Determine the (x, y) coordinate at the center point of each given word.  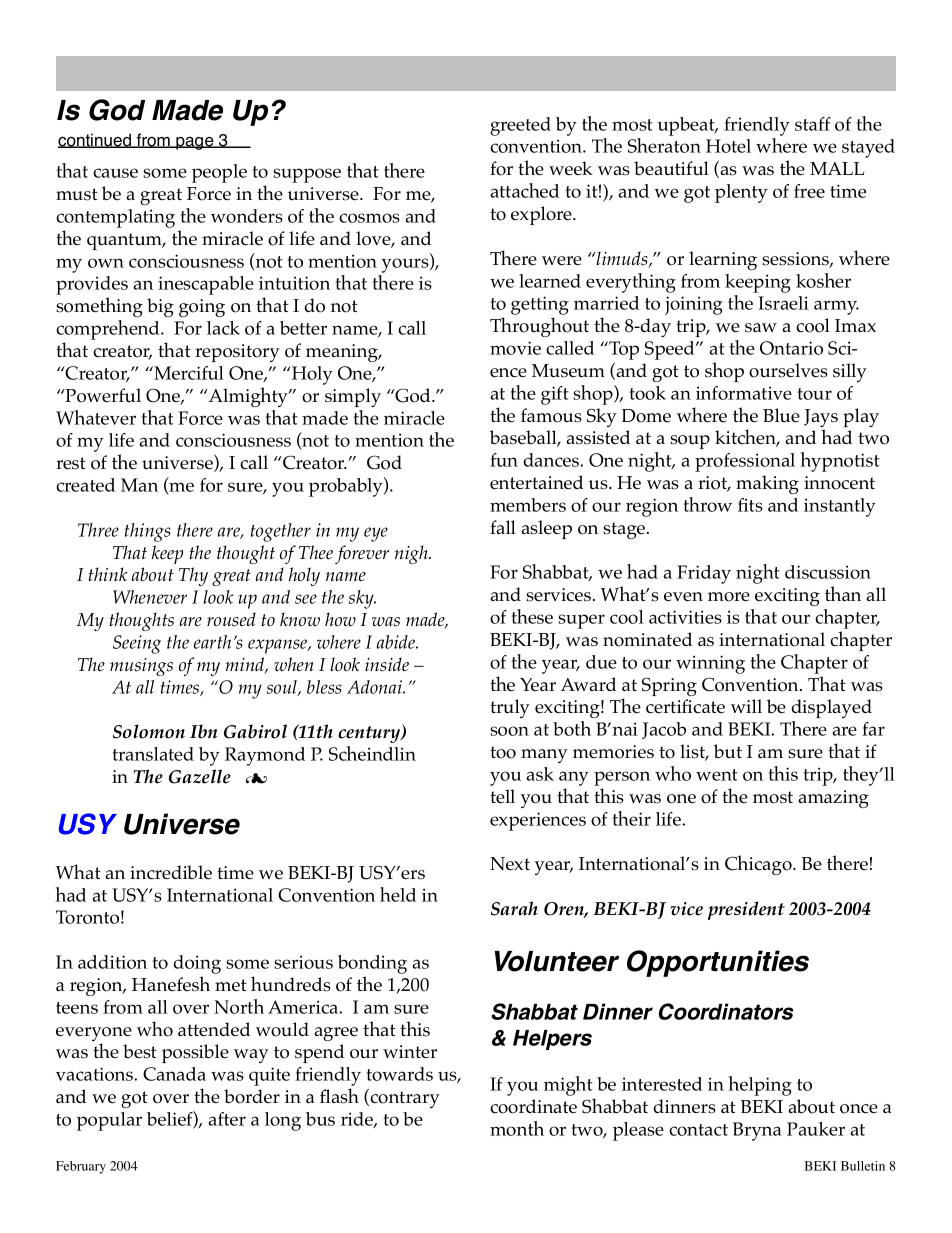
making (767, 484)
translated (153, 754)
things (148, 532)
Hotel (728, 146)
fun (504, 460)
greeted (520, 126)
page (195, 143)
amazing (834, 799)
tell (502, 796)
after (227, 1119)
